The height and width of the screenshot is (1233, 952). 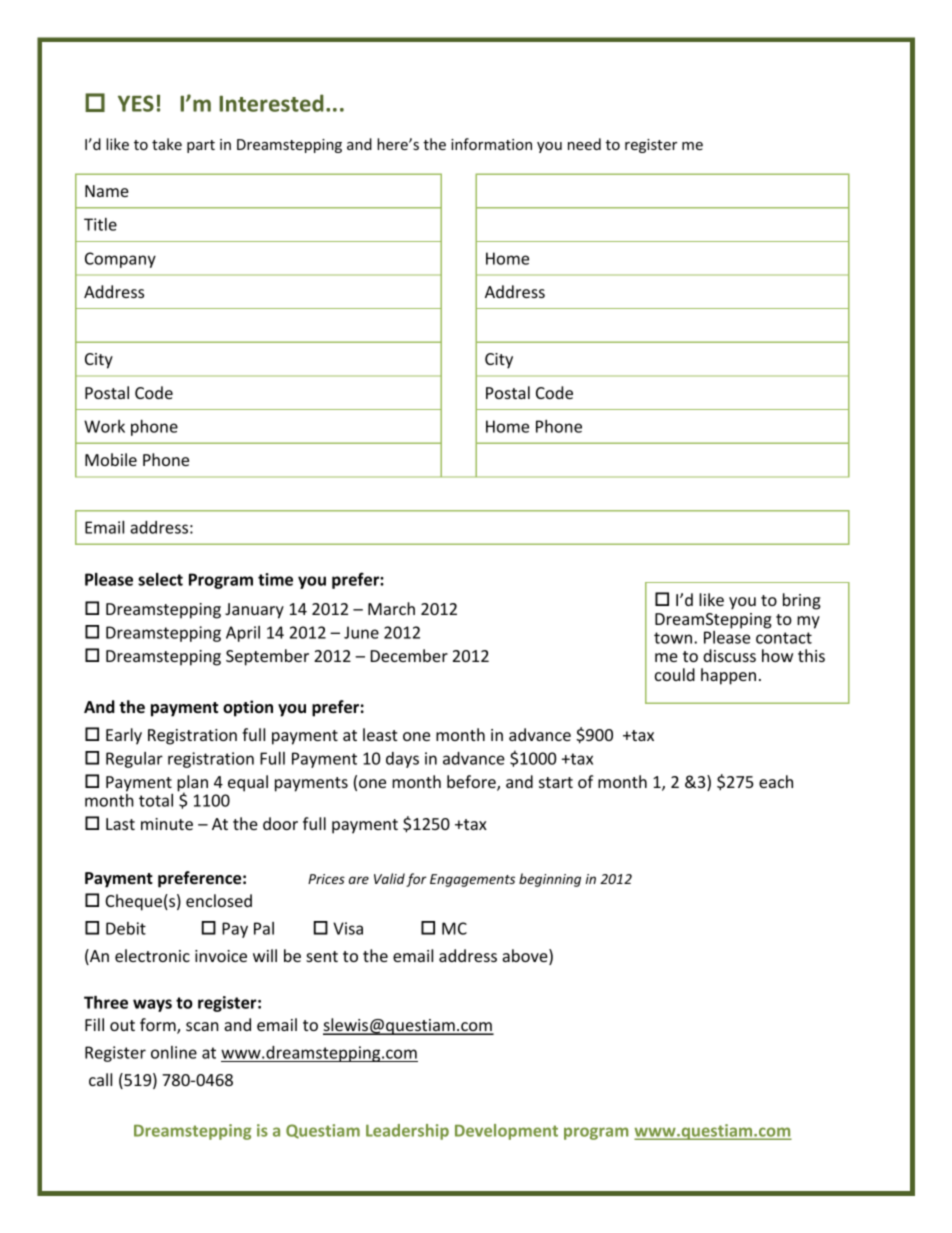 What do you see at coordinates (409, 655) in the screenshot?
I see `December` at bounding box center [409, 655].
